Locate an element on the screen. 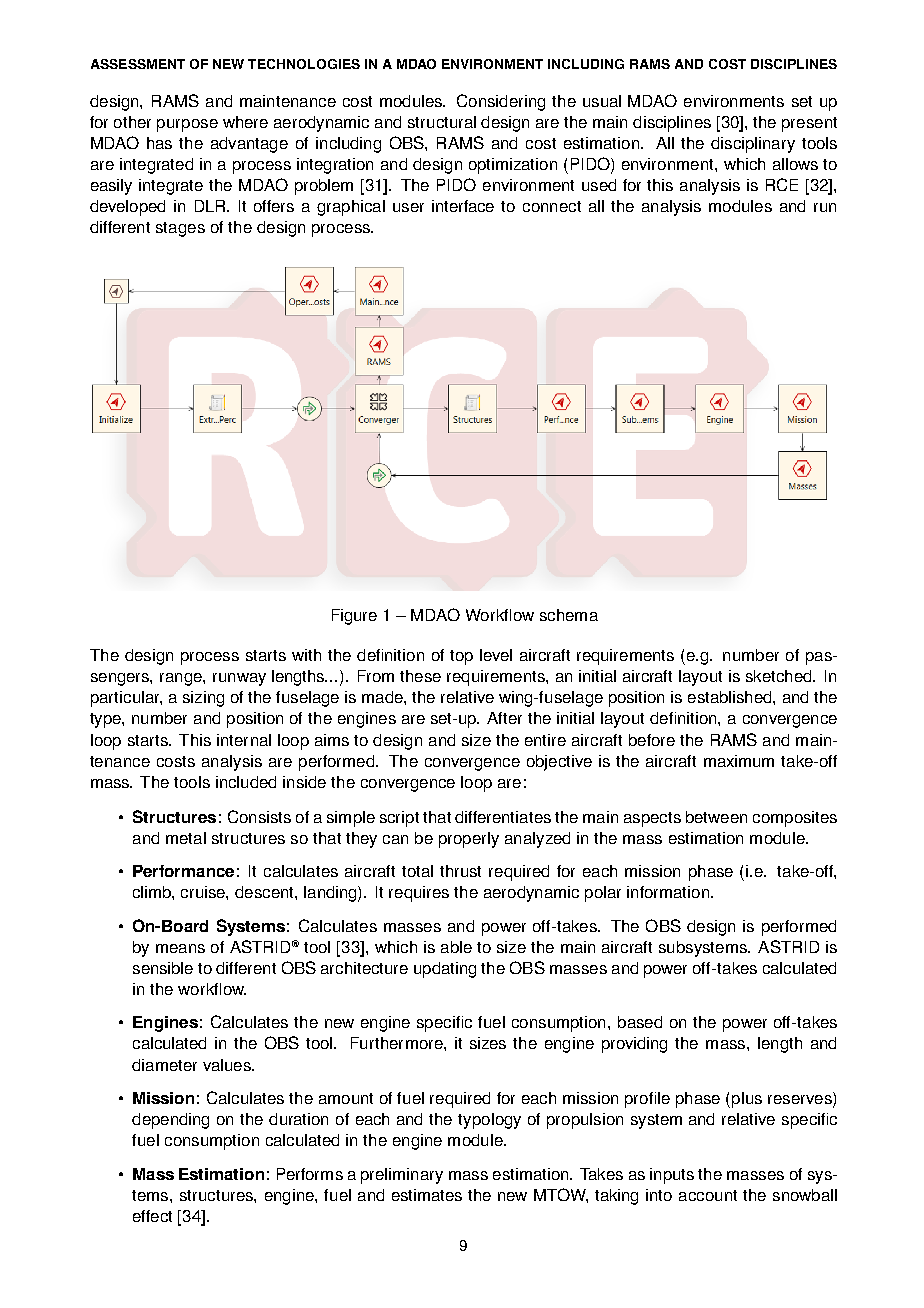  internal is located at coordinates (244, 740).
